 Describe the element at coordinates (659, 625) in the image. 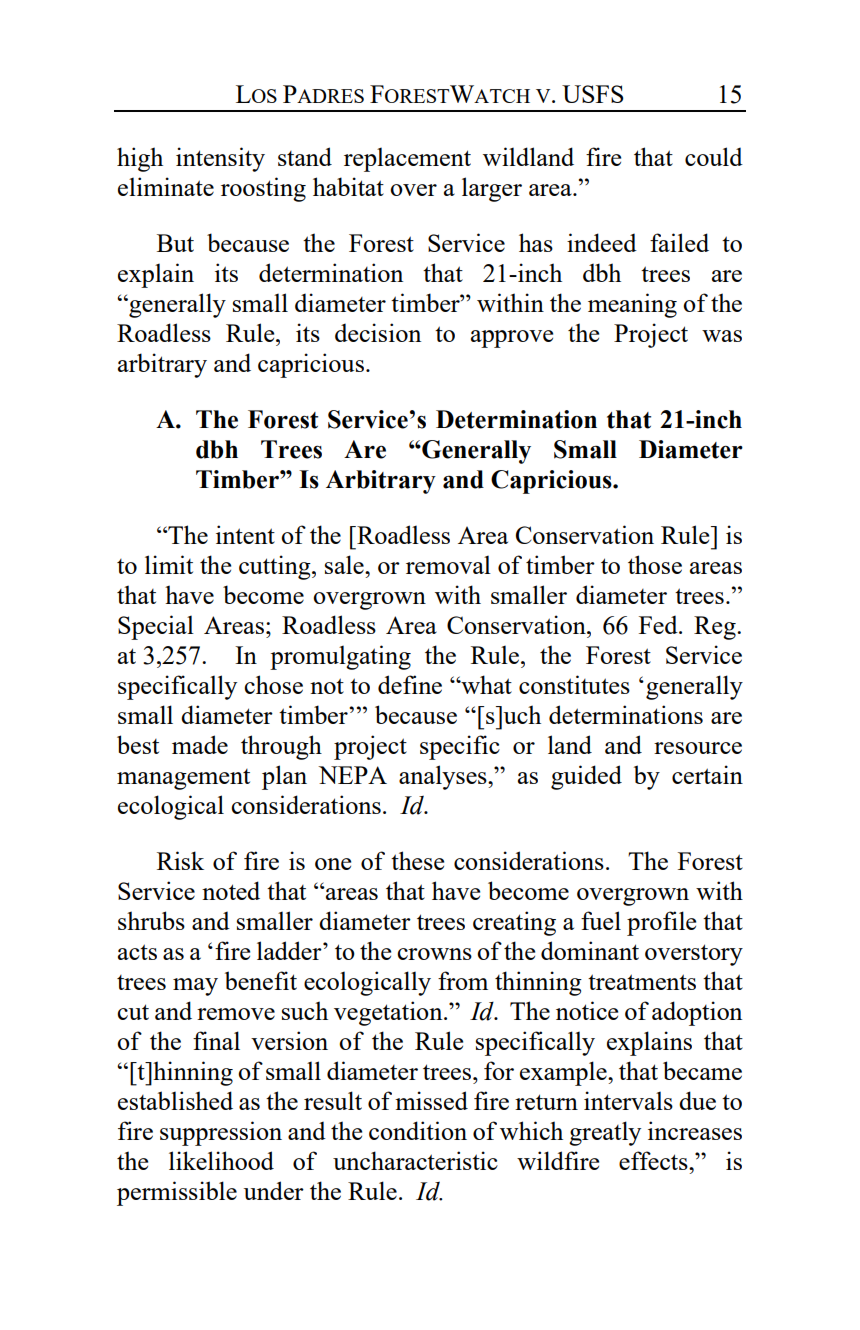

I see `Fed` at that location.
